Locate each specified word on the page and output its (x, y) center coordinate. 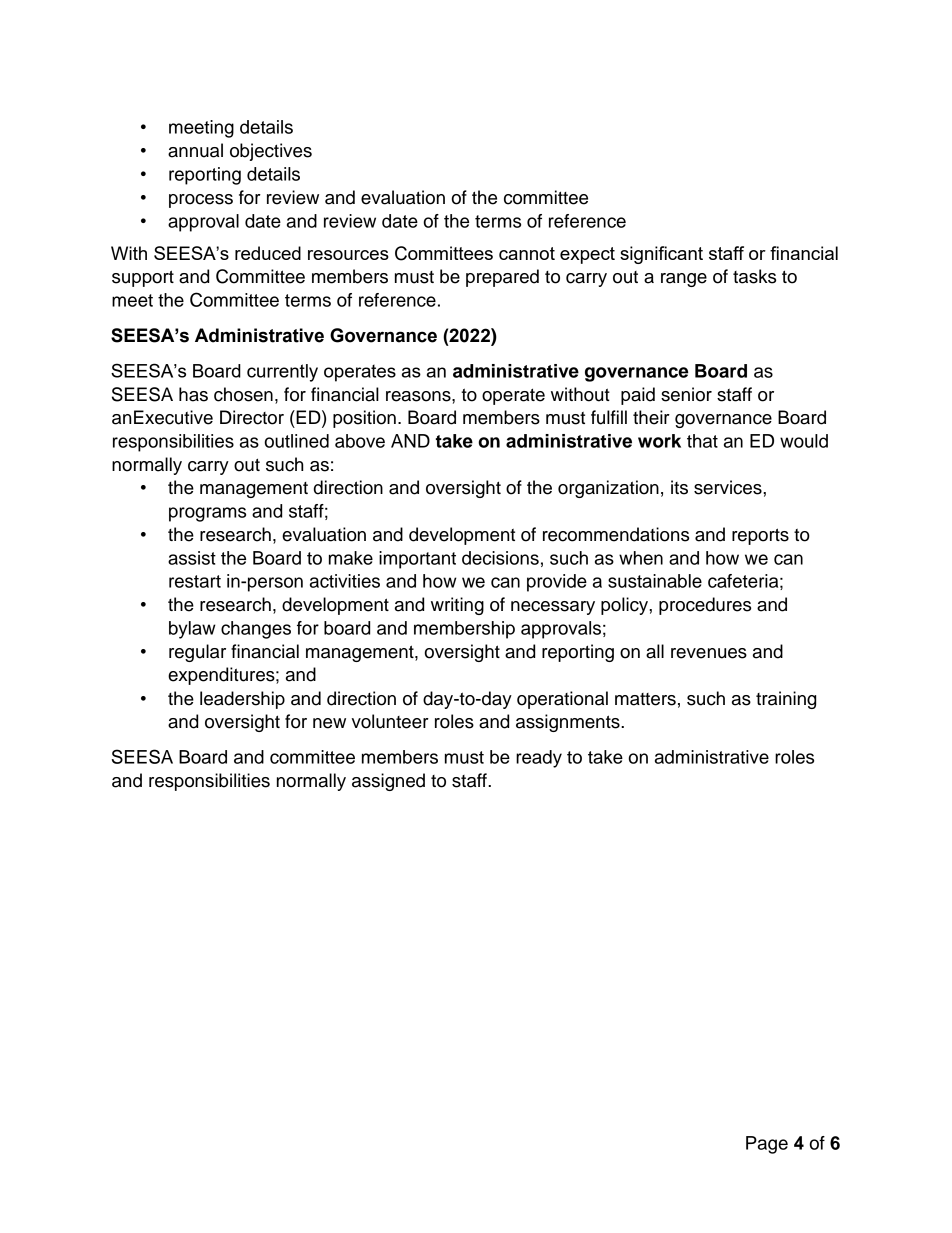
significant (661, 255)
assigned (388, 782)
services (729, 487)
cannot (527, 253)
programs (207, 514)
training (786, 700)
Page (767, 1145)
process (201, 201)
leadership (242, 700)
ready (539, 759)
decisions (500, 558)
